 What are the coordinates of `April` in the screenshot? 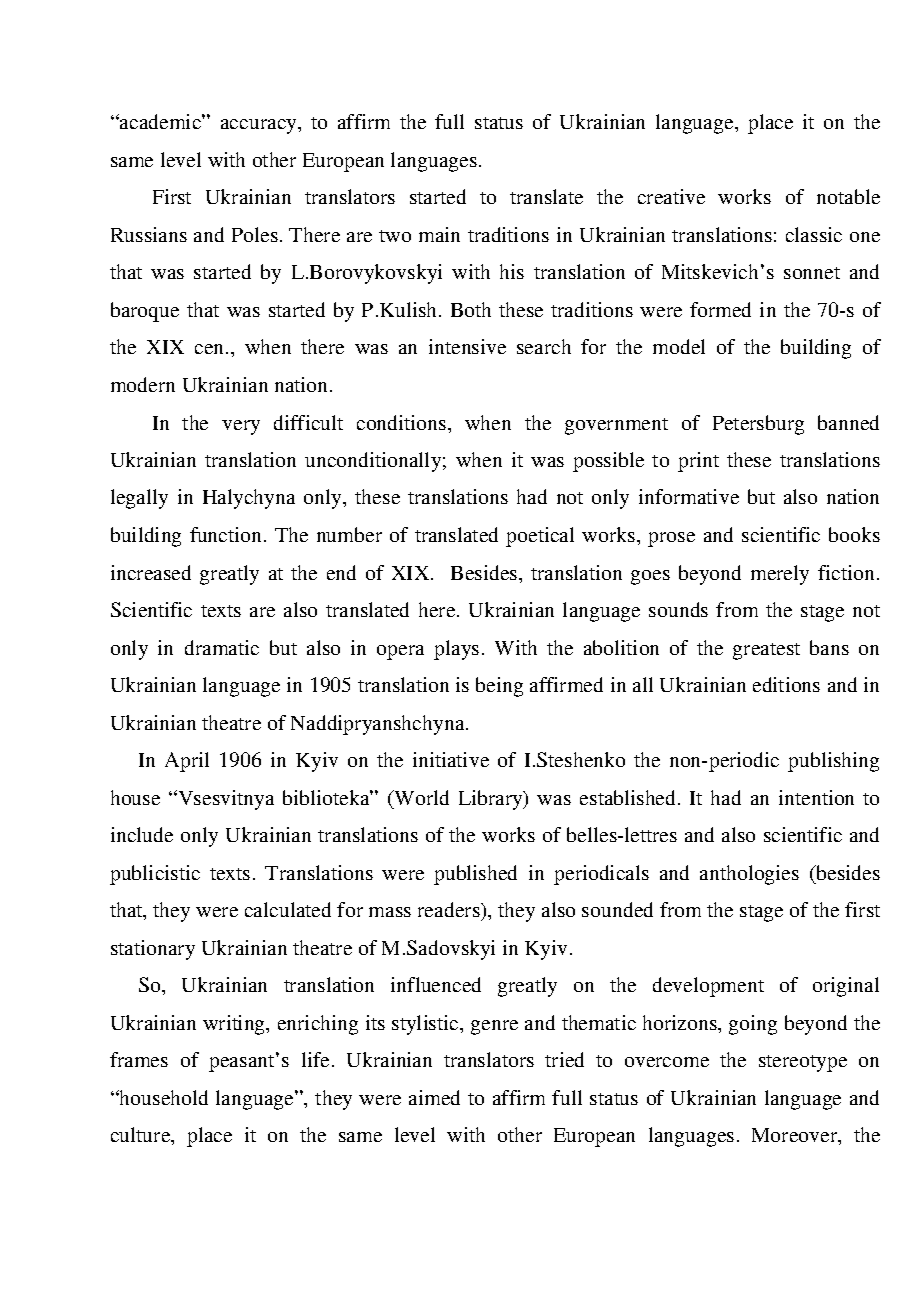 It's located at (187, 762).
